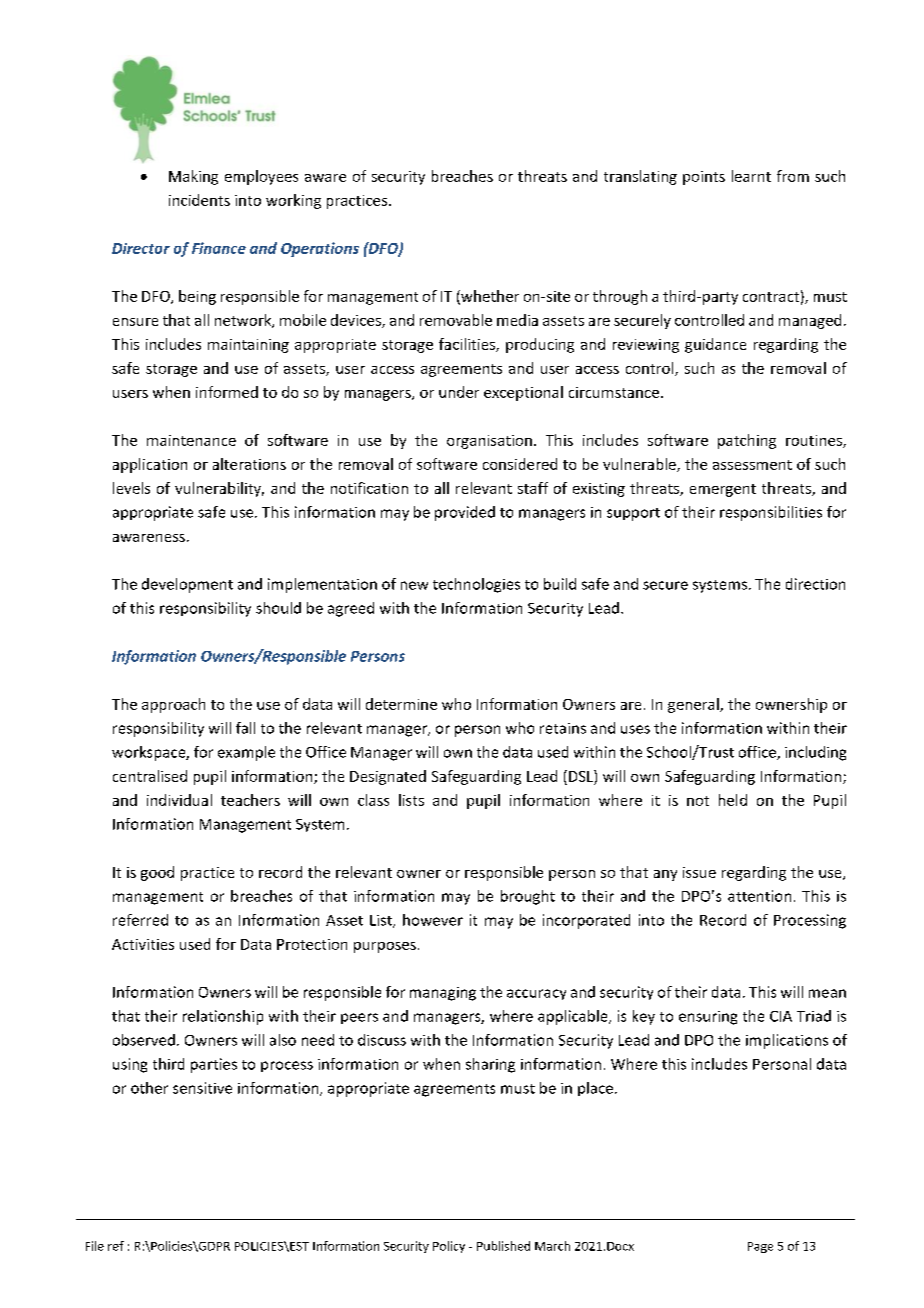  I want to click on incidents, so click(199, 200).
